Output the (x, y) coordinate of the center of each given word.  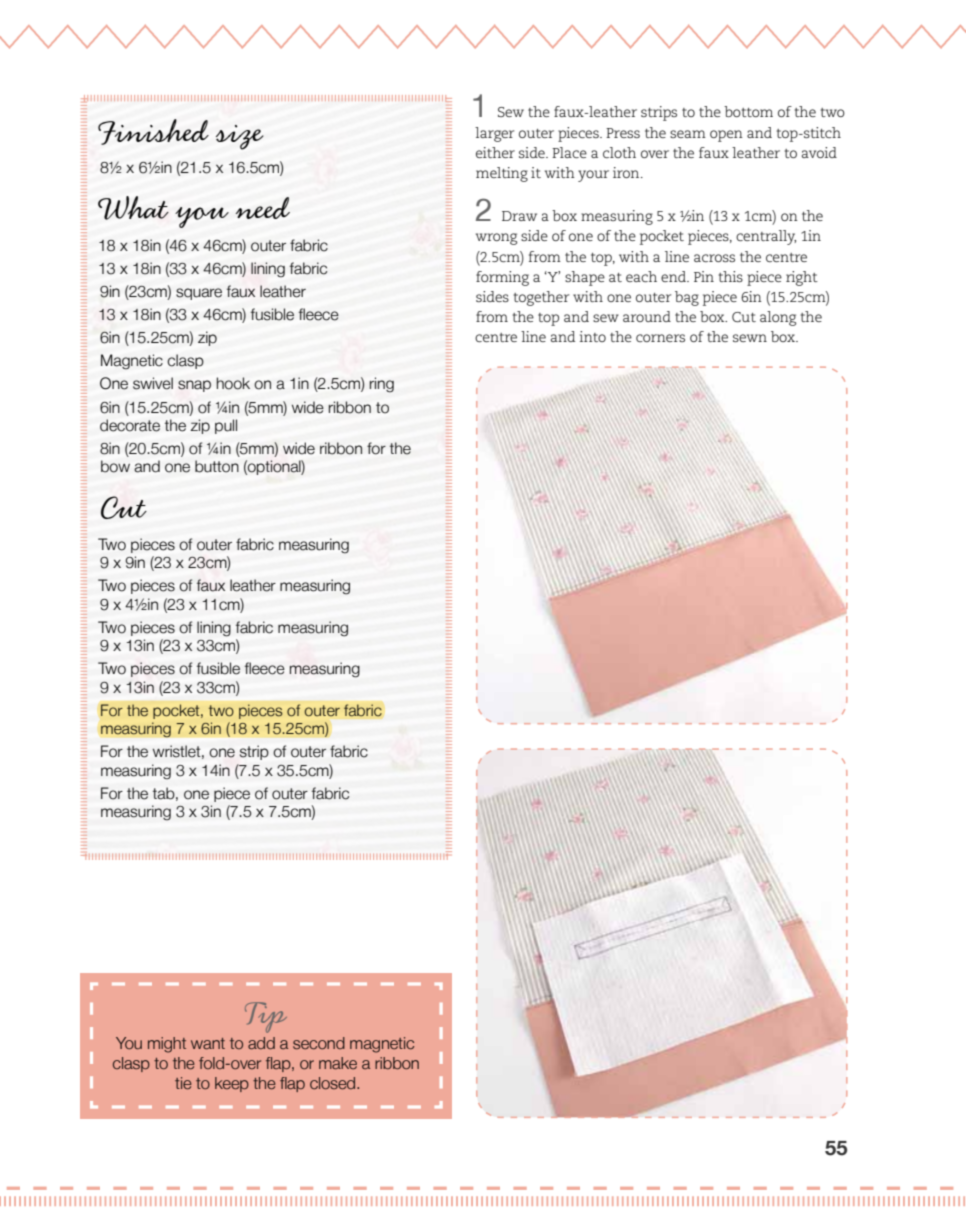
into (593, 336)
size (240, 137)
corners (660, 338)
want (208, 1044)
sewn (750, 338)
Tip (266, 1017)
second (319, 1043)
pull (226, 426)
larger (494, 134)
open (726, 136)
